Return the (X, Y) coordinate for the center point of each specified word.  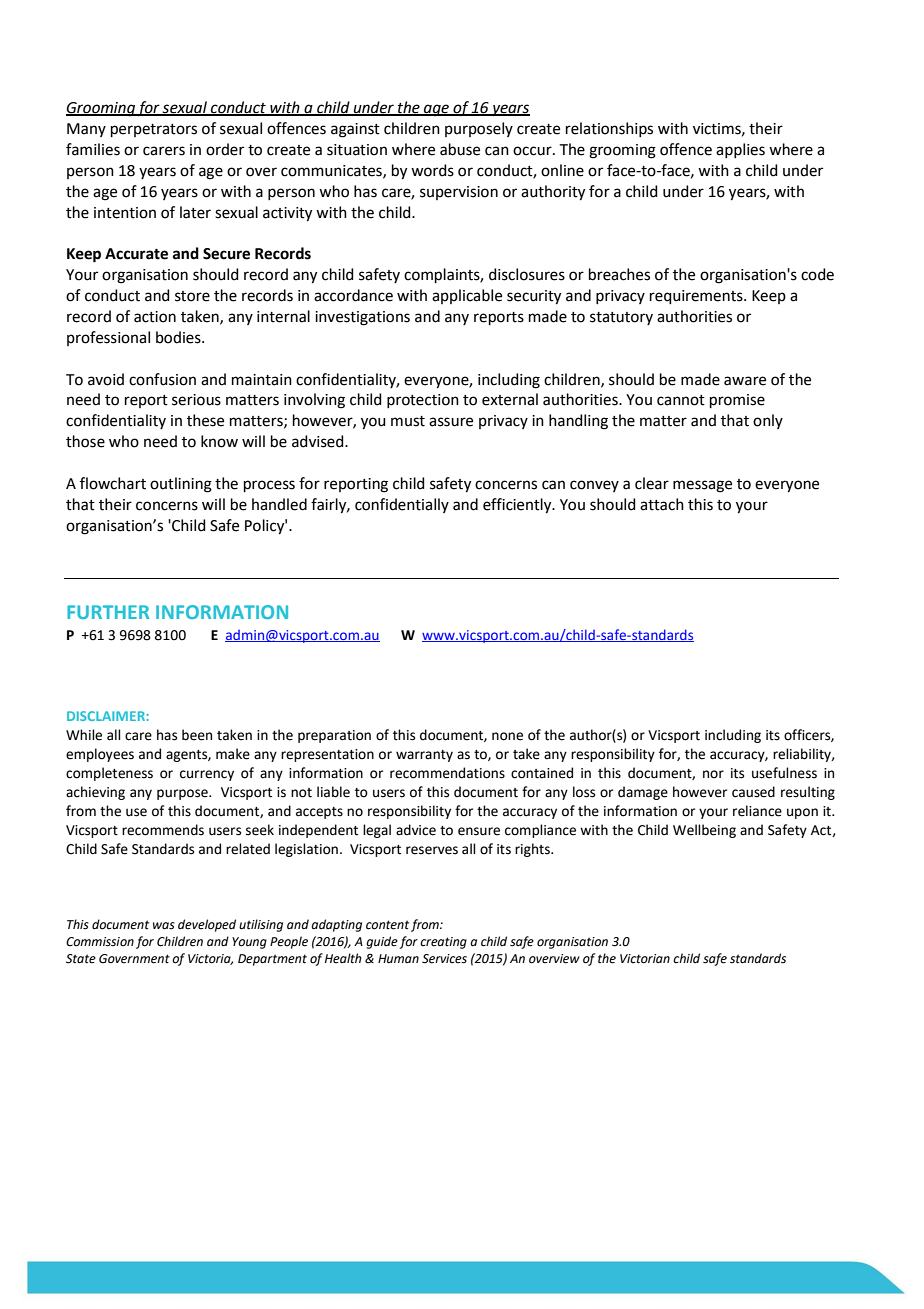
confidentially (402, 505)
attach (662, 504)
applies (740, 150)
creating (443, 943)
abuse (460, 149)
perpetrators (154, 130)
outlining (181, 485)
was (164, 926)
